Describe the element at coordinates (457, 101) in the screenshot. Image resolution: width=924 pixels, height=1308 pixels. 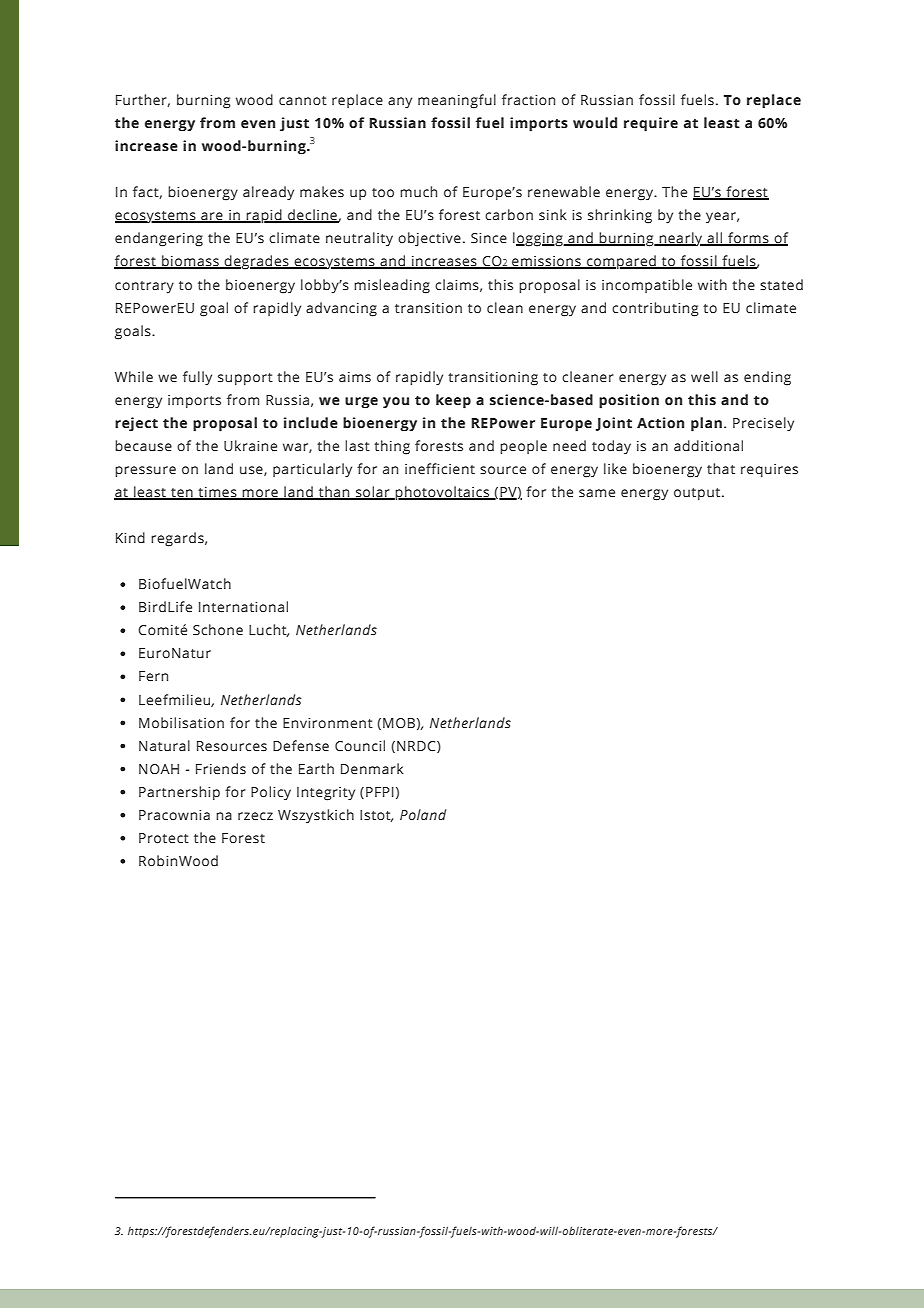
I see `meaningful` at that location.
